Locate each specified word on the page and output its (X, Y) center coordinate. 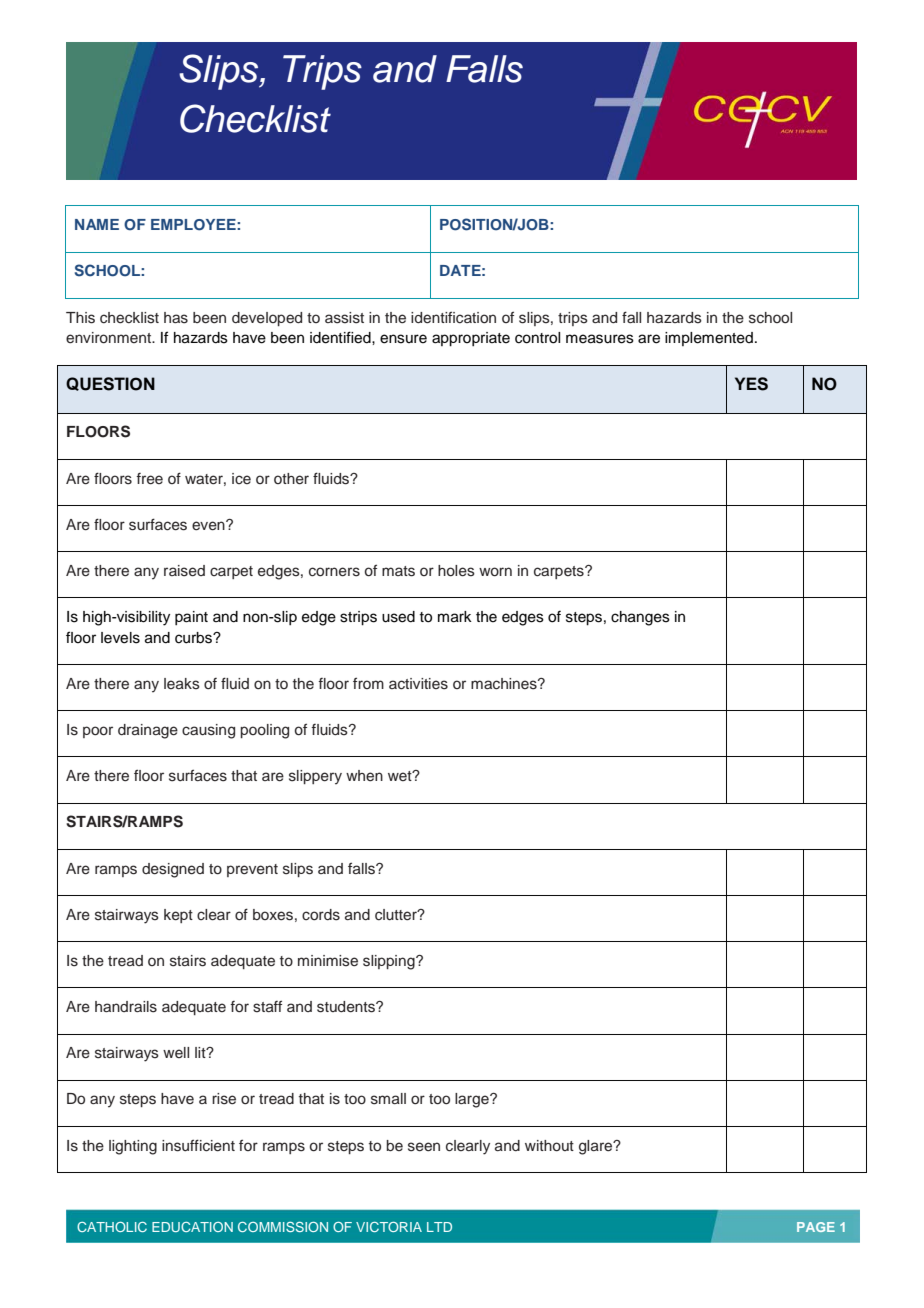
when (364, 776)
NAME (97, 224)
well (176, 1052)
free (149, 479)
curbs (194, 638)
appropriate (471, 339)
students (347, 1007)
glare (597, 1147)
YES (751, 384)
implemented (709, 339)
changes (640, 618)
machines (505, 684)
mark (455, 617)
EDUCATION (192, 1227)
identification (453, 317)
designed (173, 870)
